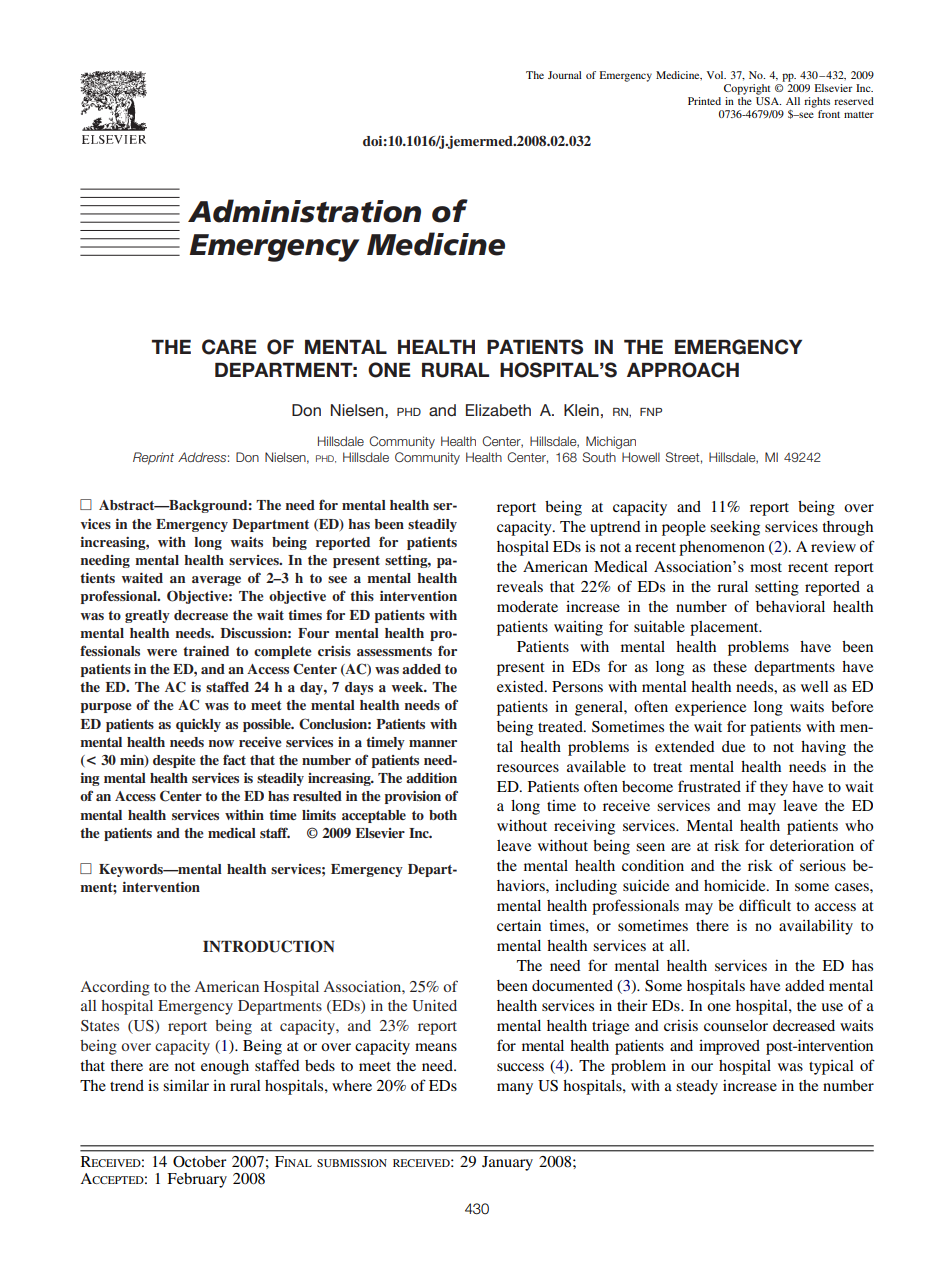 This screenshot has height=1280, width=952. Describe the element at coordinates (565, 75) in the screenshot. I see `Journal` at that location.
